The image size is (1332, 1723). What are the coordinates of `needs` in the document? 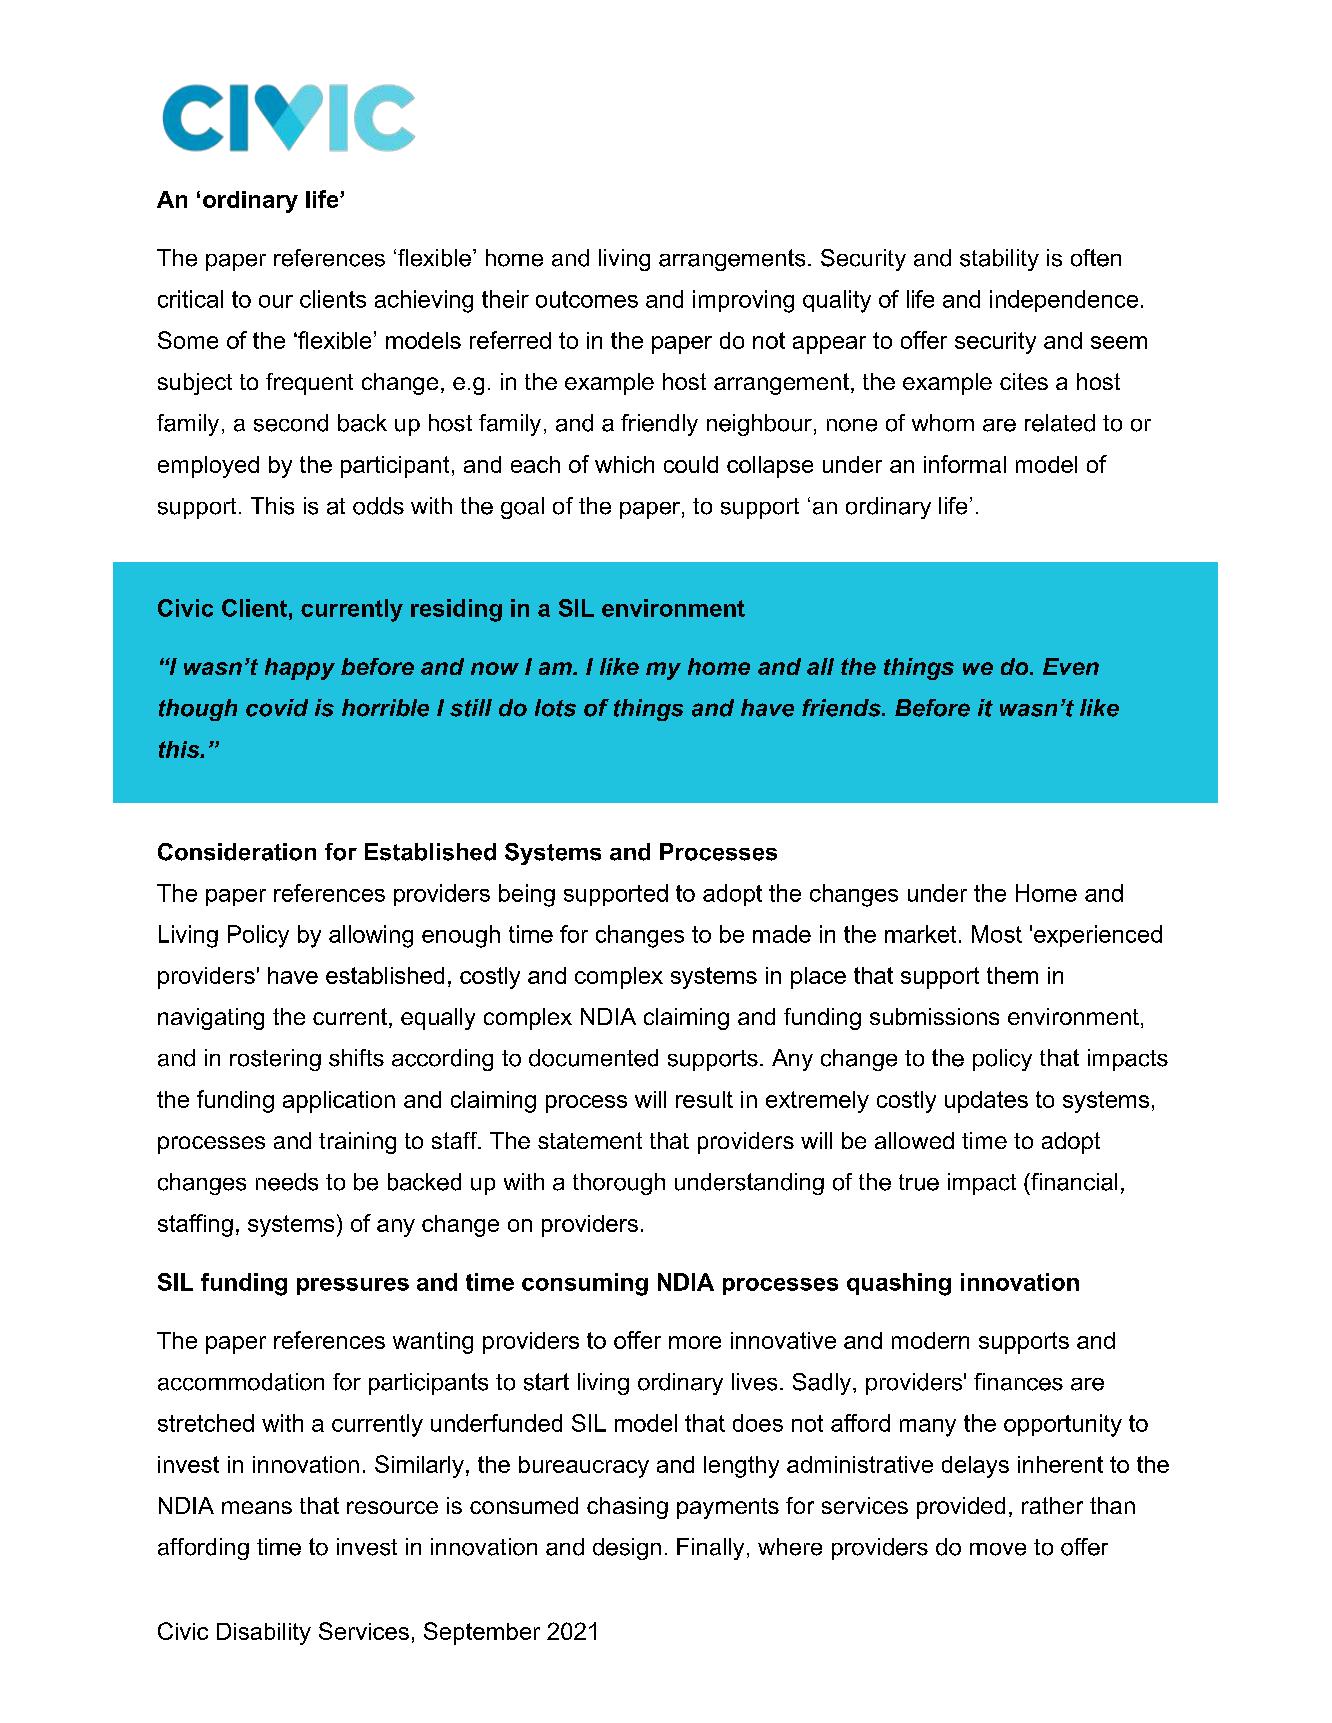 It's located at (287, 1182).
